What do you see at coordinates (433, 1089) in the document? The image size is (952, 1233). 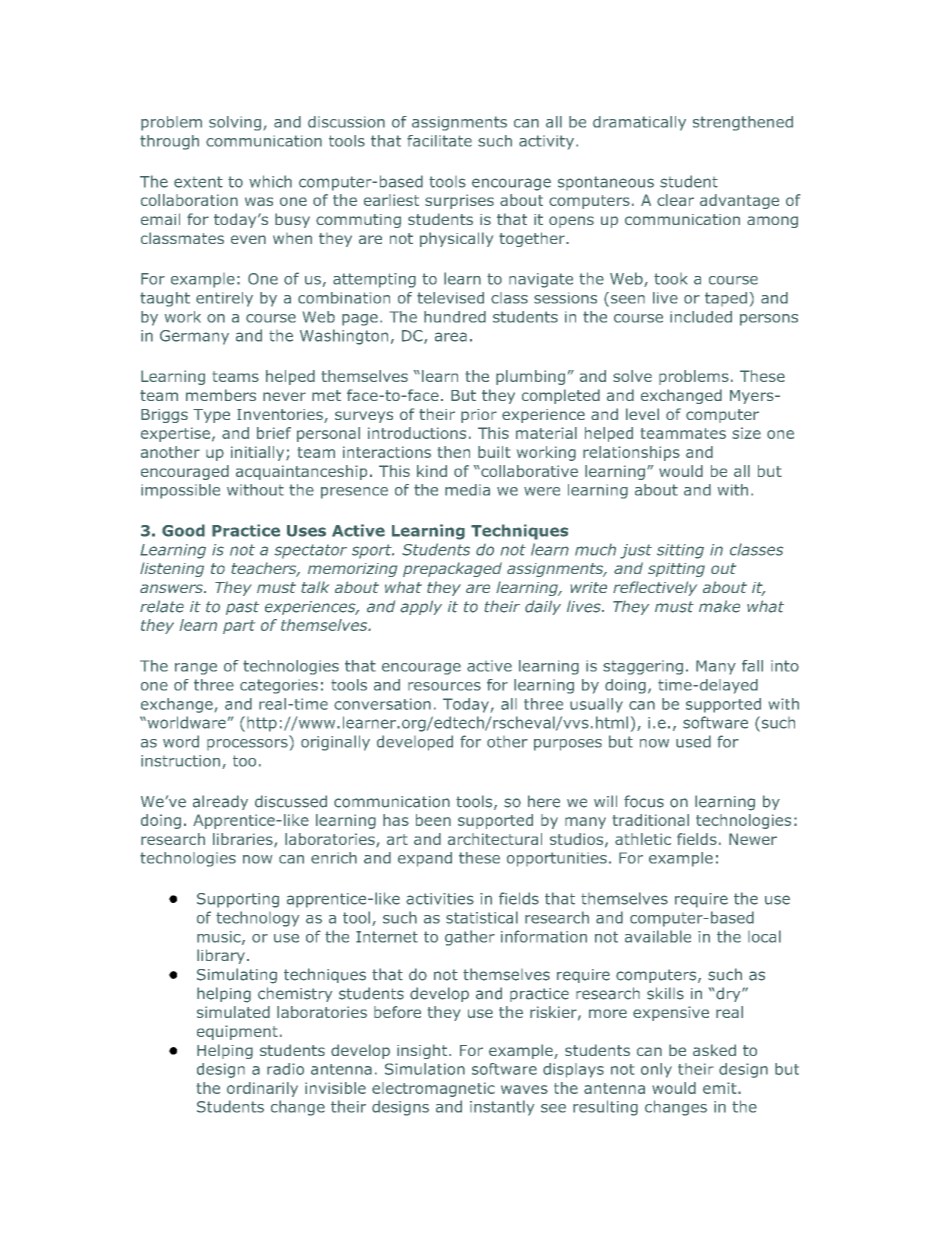 I see `electromagnetic` at bounding box center [433, 1089].
